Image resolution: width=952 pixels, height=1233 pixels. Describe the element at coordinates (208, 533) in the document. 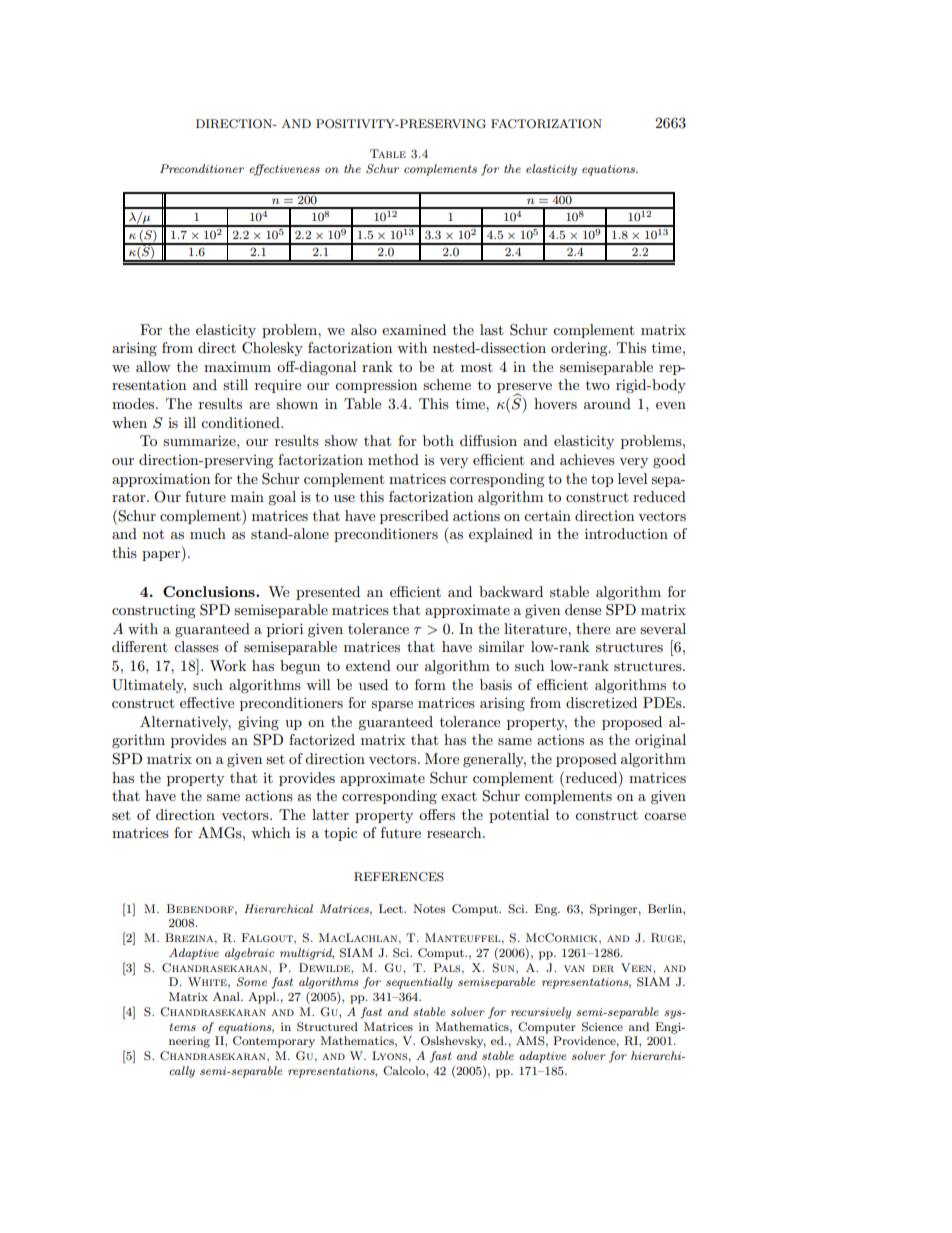

I see `much` at that location.
